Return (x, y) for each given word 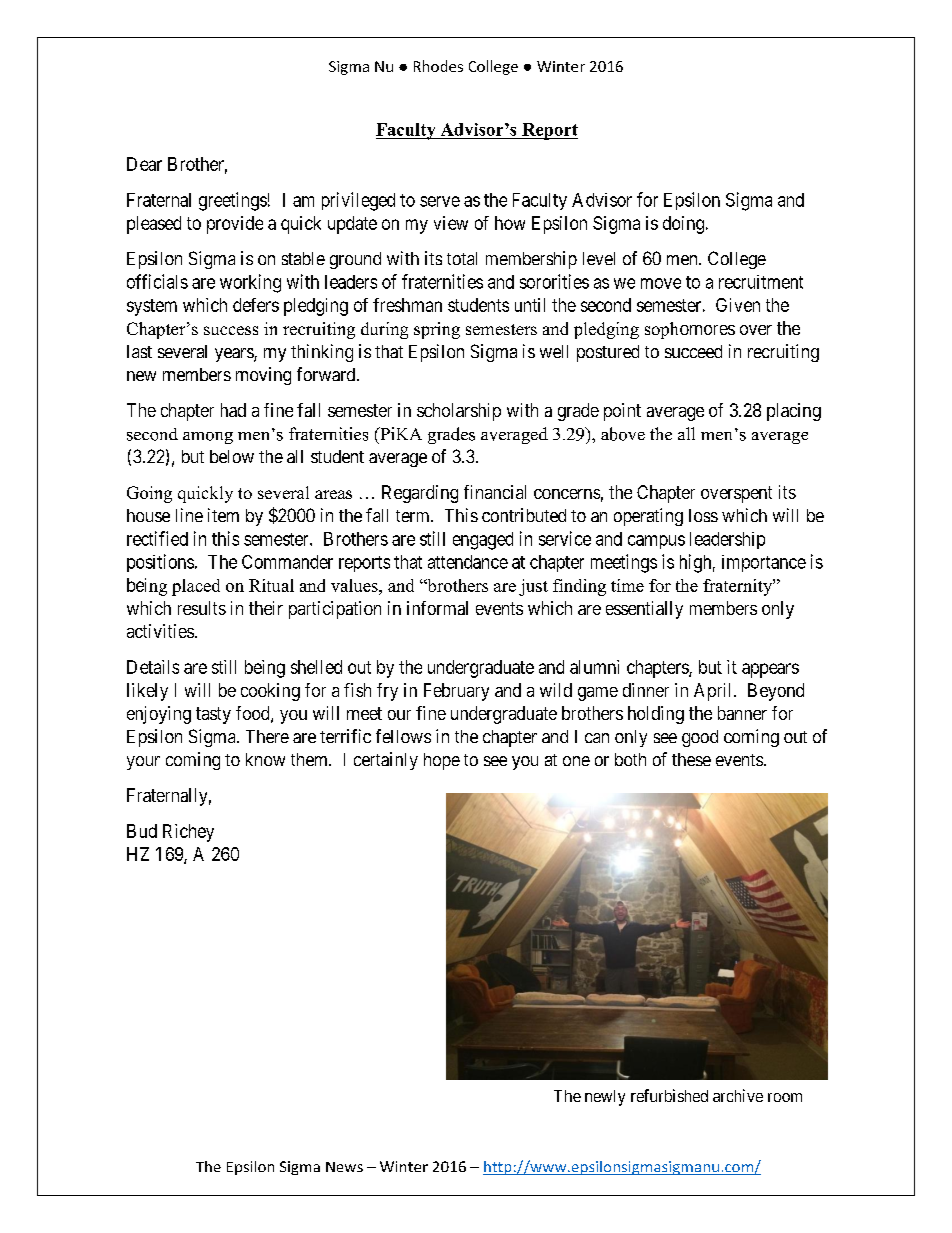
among (208, 438)
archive (738, 1095)
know (265, 759)
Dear (144, 164)
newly (605, 1098)
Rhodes (438, 66)
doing (683, 225)
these (691, 759)
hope (442, 761)
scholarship (459, 412)
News (344, 1167)
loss (703, 515)
